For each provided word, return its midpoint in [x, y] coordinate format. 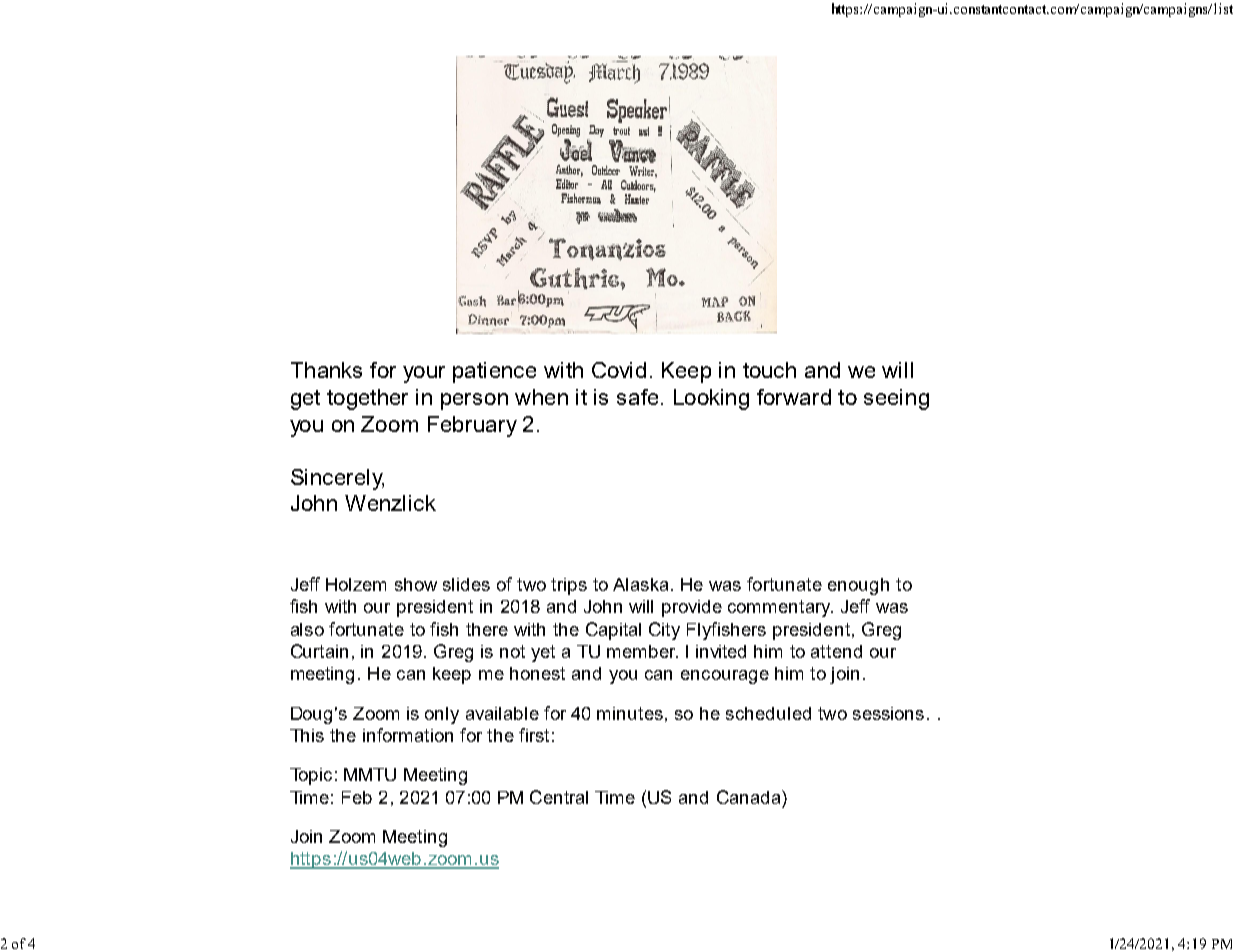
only [442, 715]
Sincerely [337, 479]
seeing [896, 399]
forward [794, 397]
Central [559, 797]
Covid [619, 370]
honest [537, 673]
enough [858, 586]
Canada [750, 797]
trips [569, 586]
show [416, 584]
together [367, 399]
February [472, 426]
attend [836, 651]
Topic [311, 776]
